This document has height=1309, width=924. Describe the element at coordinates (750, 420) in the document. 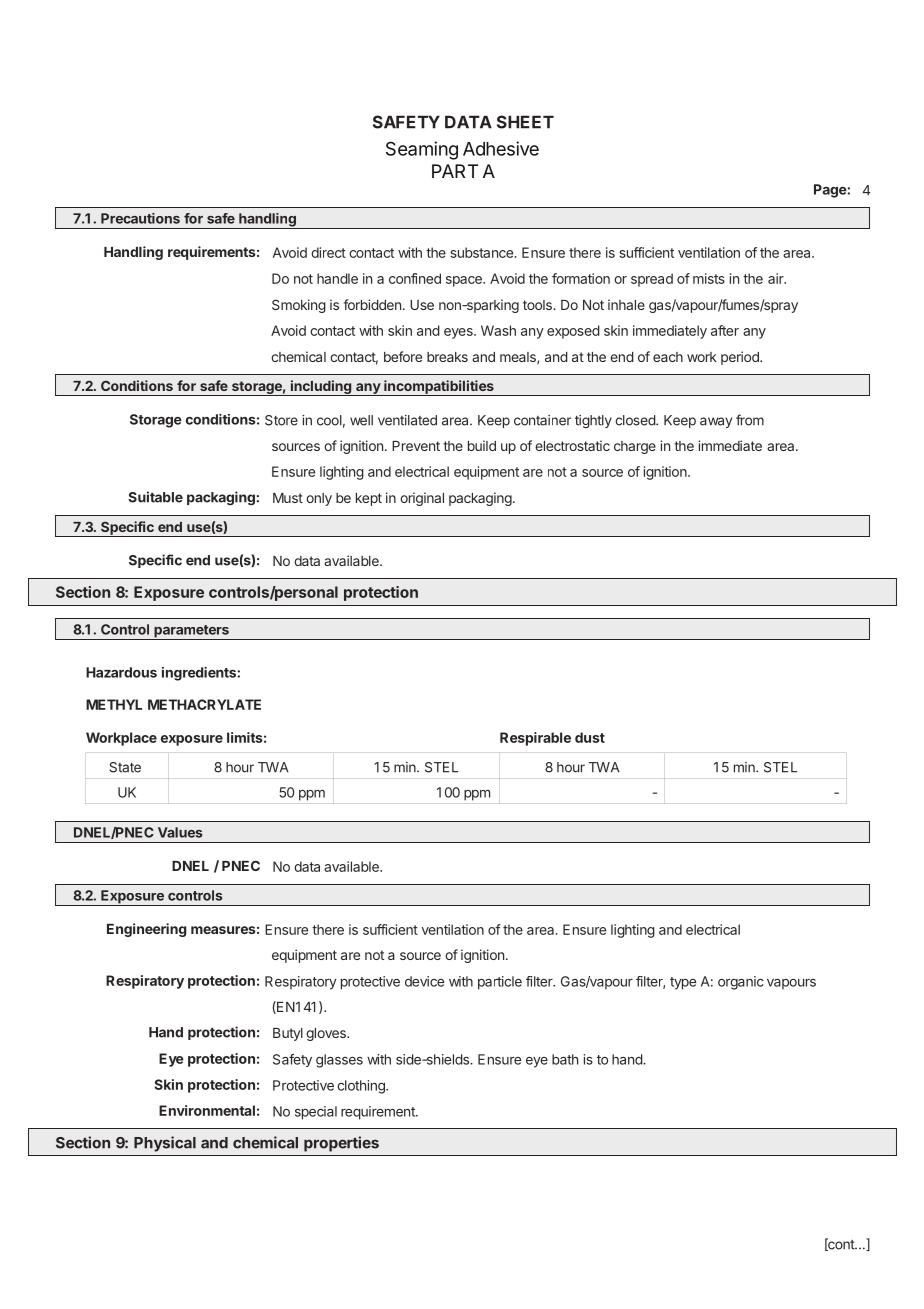

I see `from` at that location.
